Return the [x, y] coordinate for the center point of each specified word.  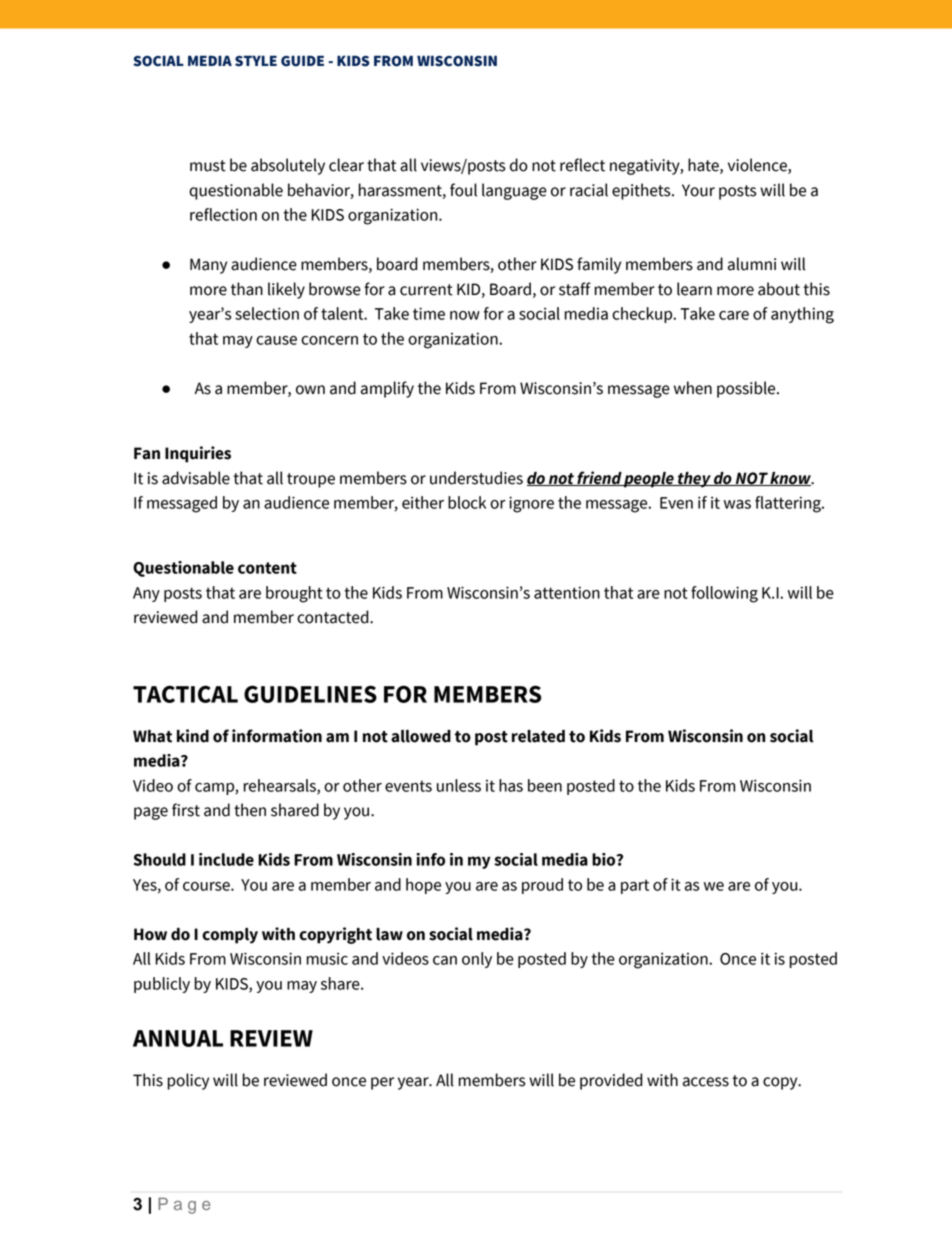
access [706, 1082]
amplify [387, 389]
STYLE [256, 61]
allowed [421, 736]
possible [747, 389]
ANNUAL [178, 1038]
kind [193, 736]
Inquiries [198, 454]
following [724, 594]
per [382, 1083]
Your [698, 190]
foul [463, 190]
